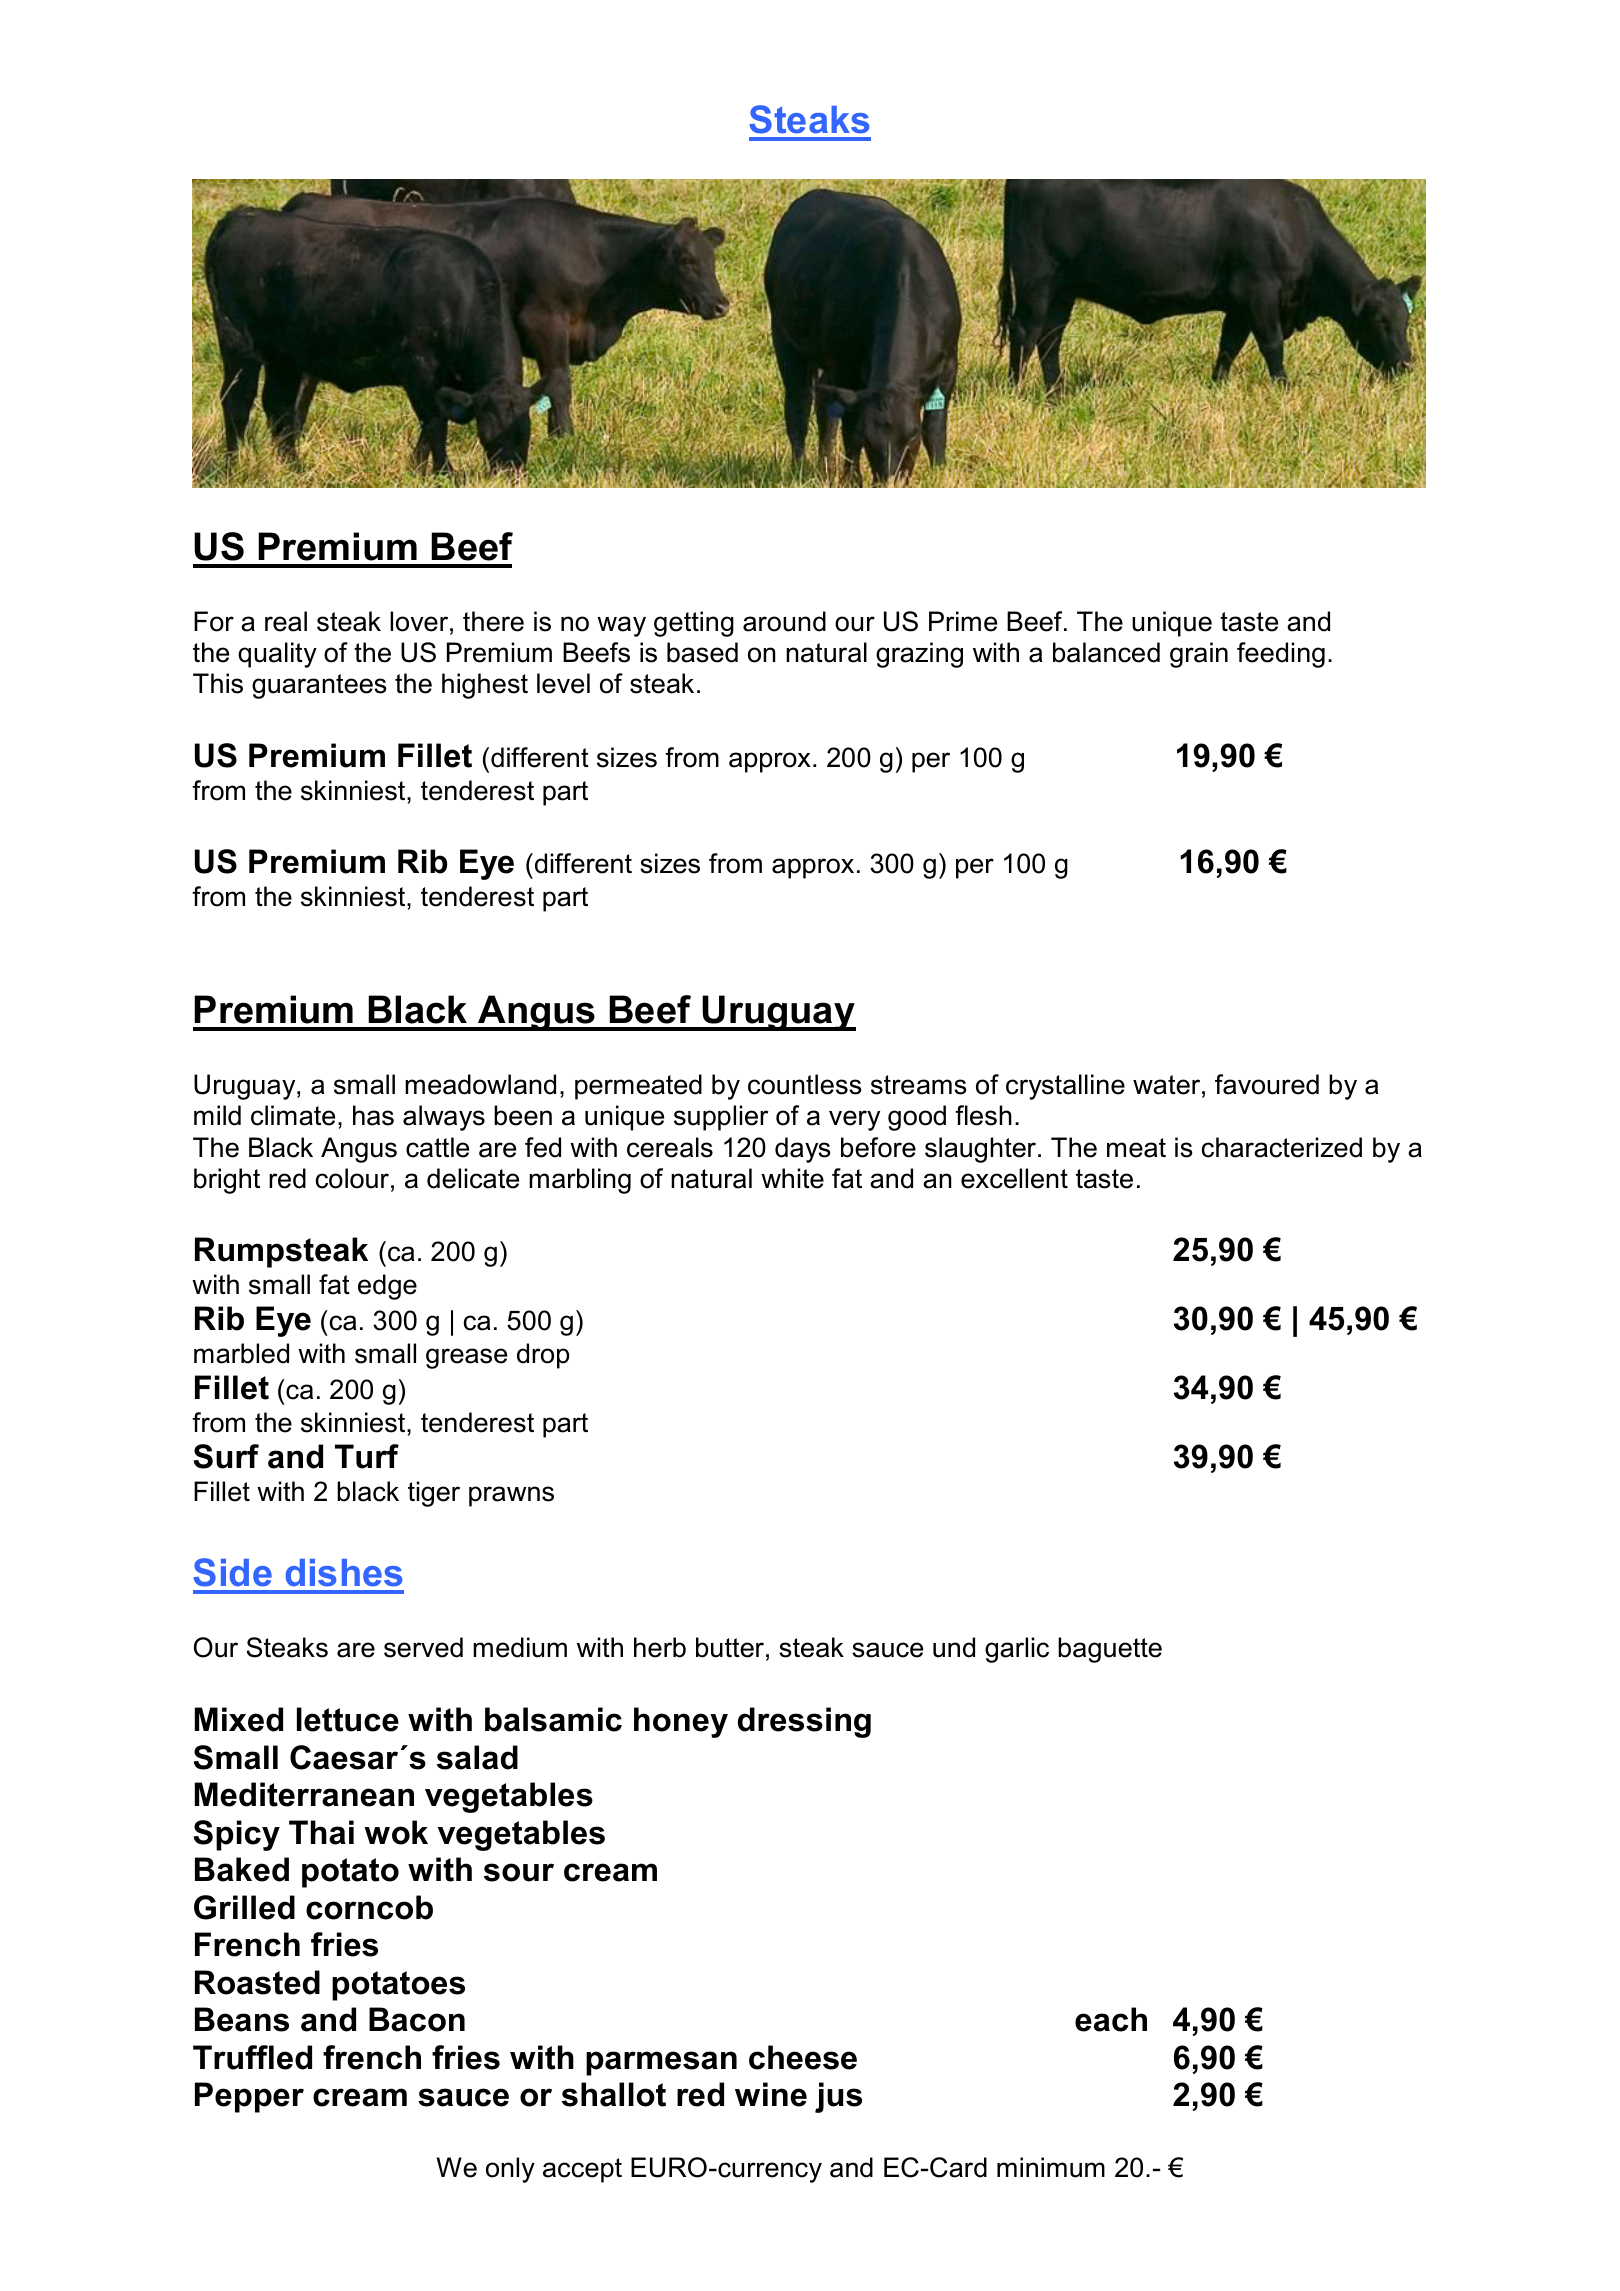 The height and width of the screenshot is (2291, 1620). I want to click on grain, so click(1199, 655).
